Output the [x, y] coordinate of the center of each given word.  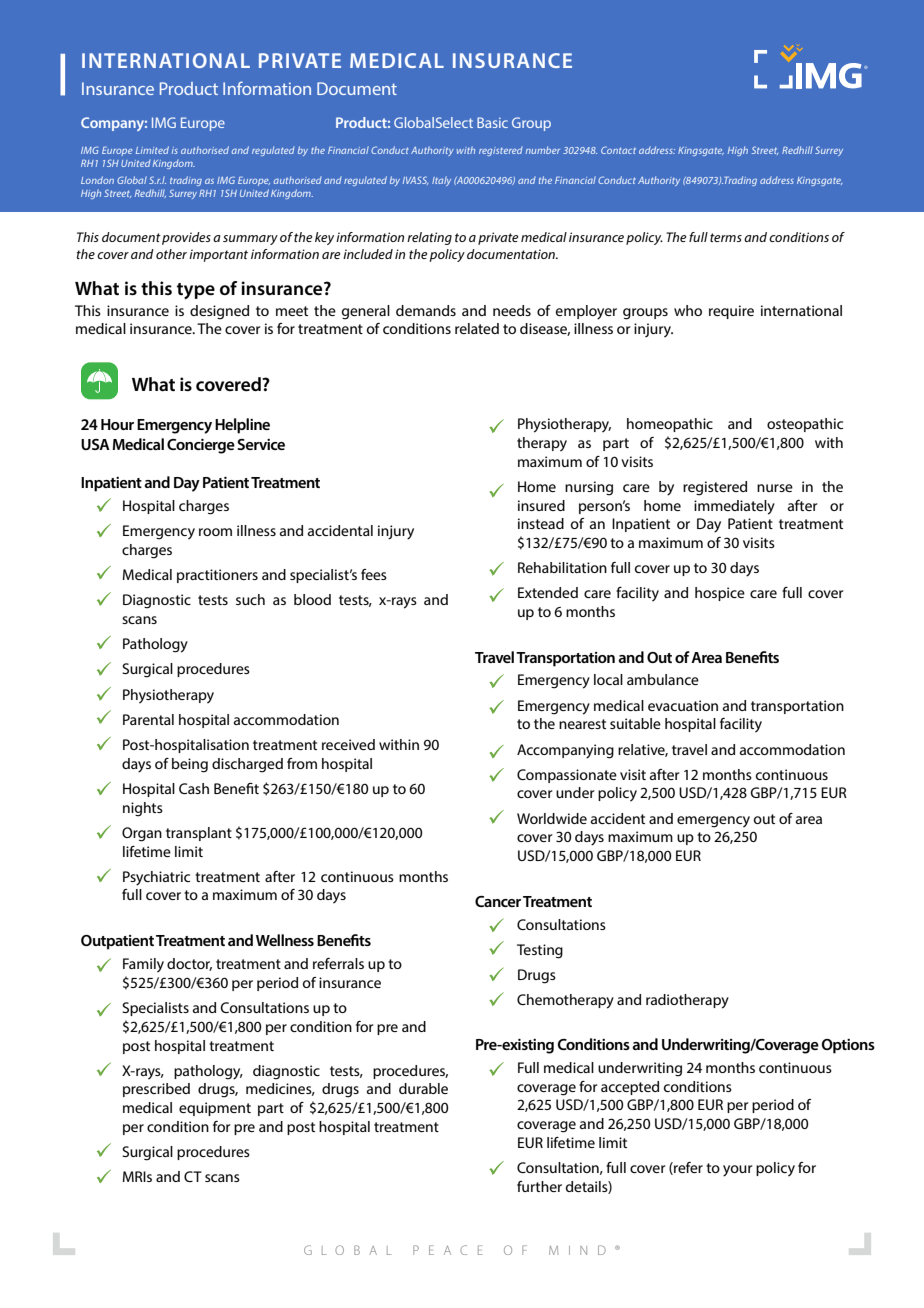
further [539, 1186]
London [97, 180]
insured [541, 505]
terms [726, 237]
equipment [215, 1109]
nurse [775, 488]
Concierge [201, 446]
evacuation [683, 705]
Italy [441, 181]
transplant [199, 834]
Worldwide [552, 818]
